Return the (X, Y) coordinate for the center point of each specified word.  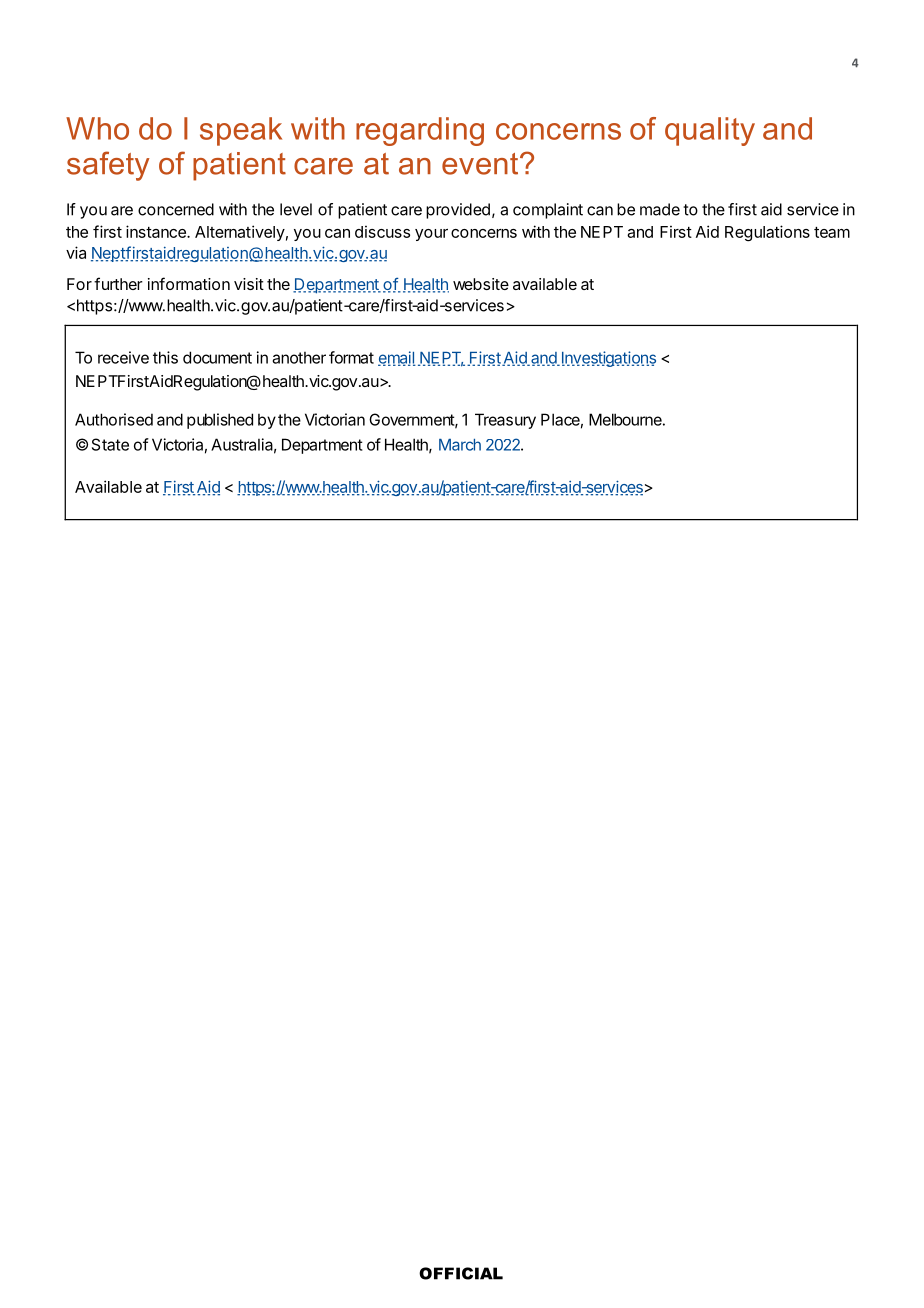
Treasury (505, 421)
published (220, 421)
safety (108, 166)
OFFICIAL (461, 1273)
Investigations (607, 359)
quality (710, 131)
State (110, 444)
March (460, 445)
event (481, 164)
